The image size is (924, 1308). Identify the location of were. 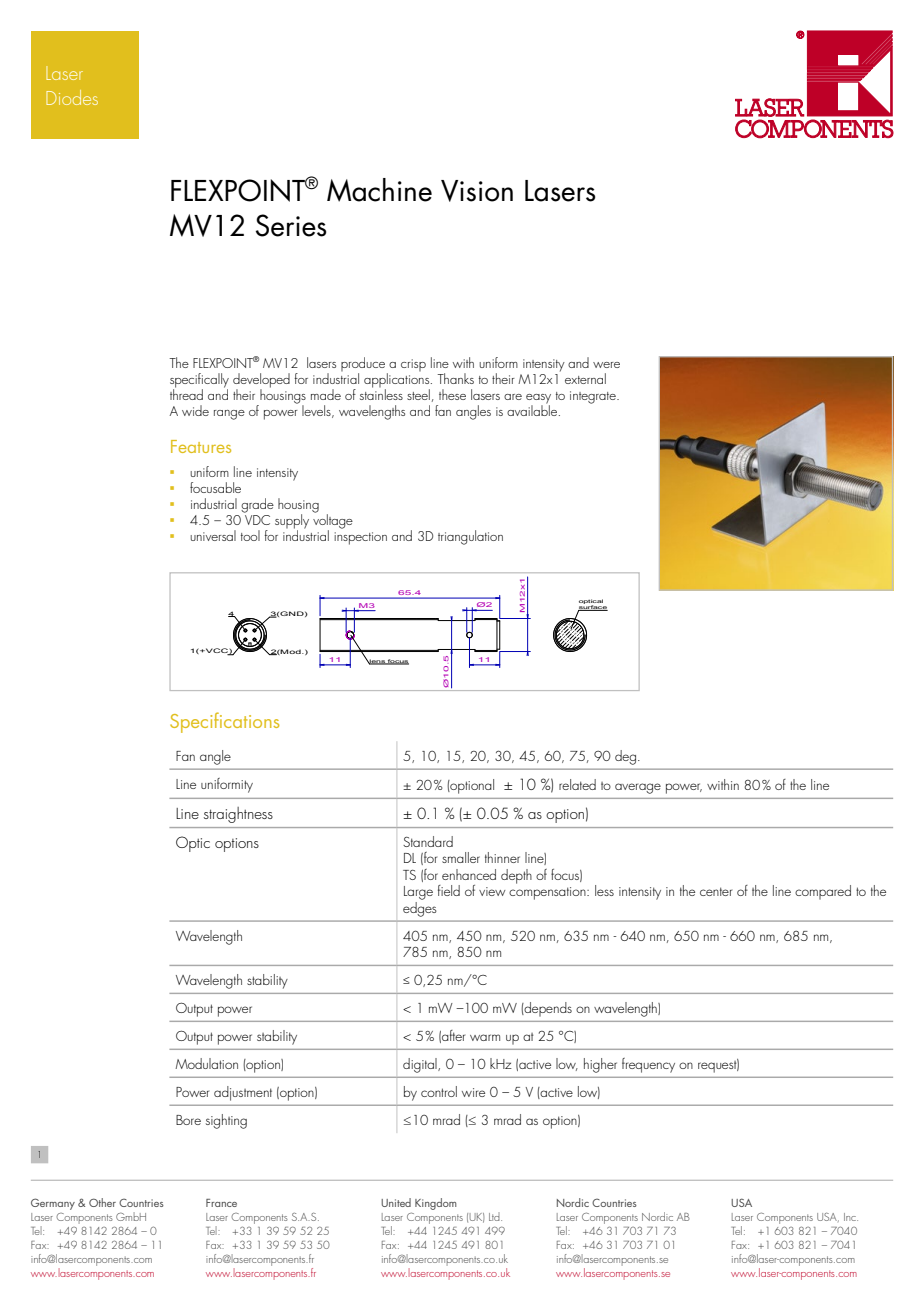
(606, 365).
